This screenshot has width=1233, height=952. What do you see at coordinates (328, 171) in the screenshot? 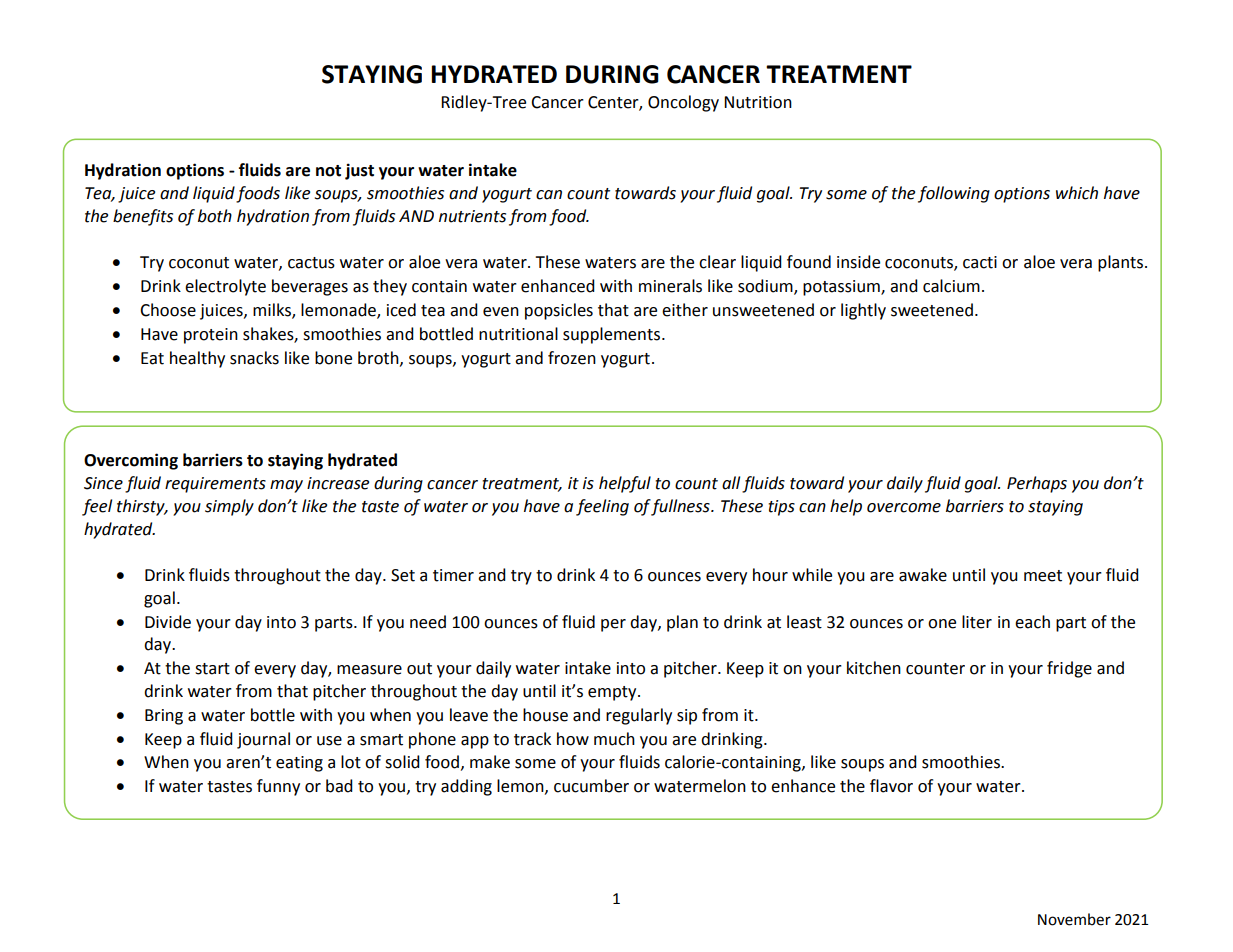
I see `not` at bounding box center [328, 171].
